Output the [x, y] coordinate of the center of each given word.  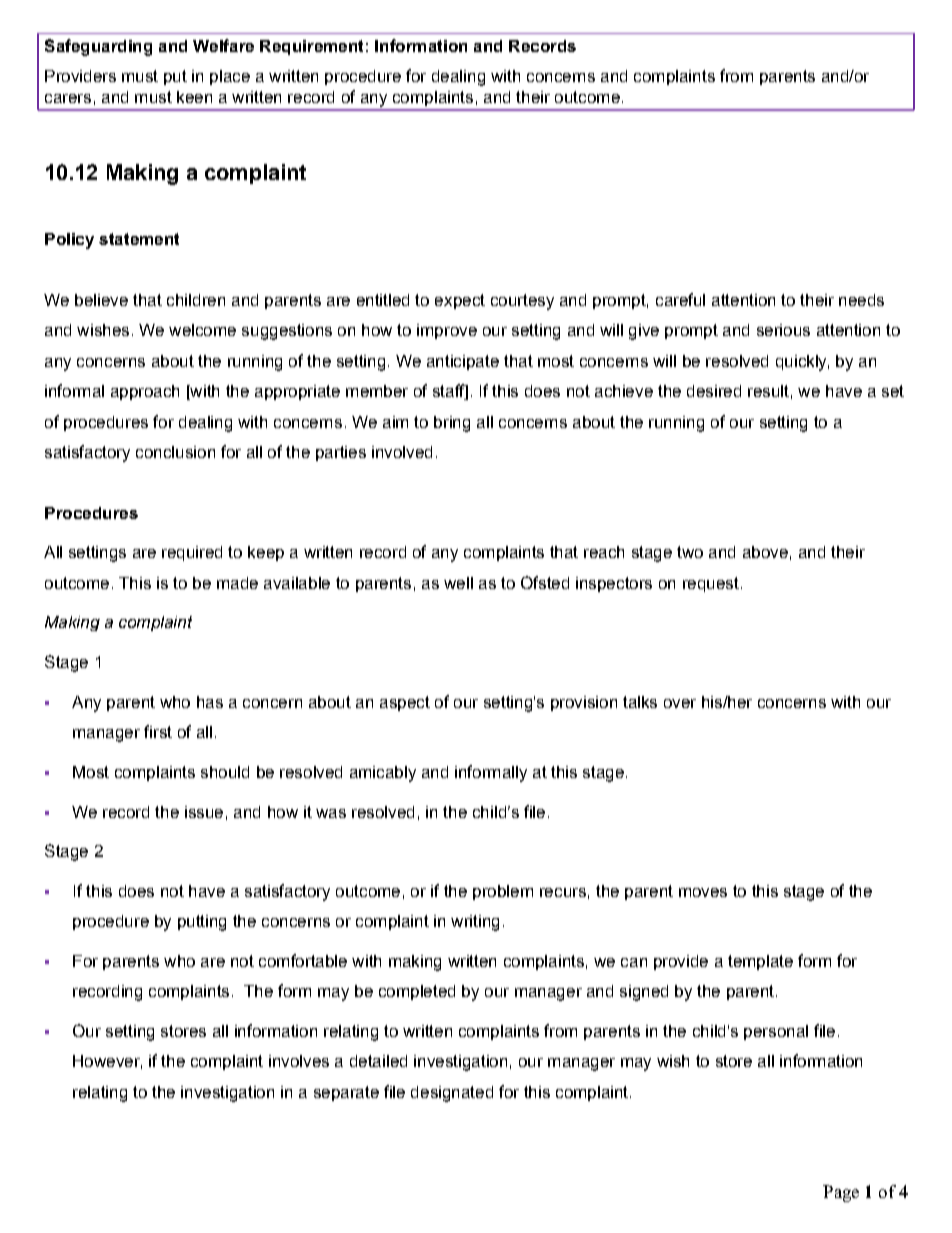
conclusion [175, 452]
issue [204, 812]
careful [680, 299]
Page [841, 1193]
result [768, 391]
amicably [383, 774]
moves [703, 892]
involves [299, 1061]
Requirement [311, 47]
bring [452, 424]
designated [452, 1094]
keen [194, 97]
